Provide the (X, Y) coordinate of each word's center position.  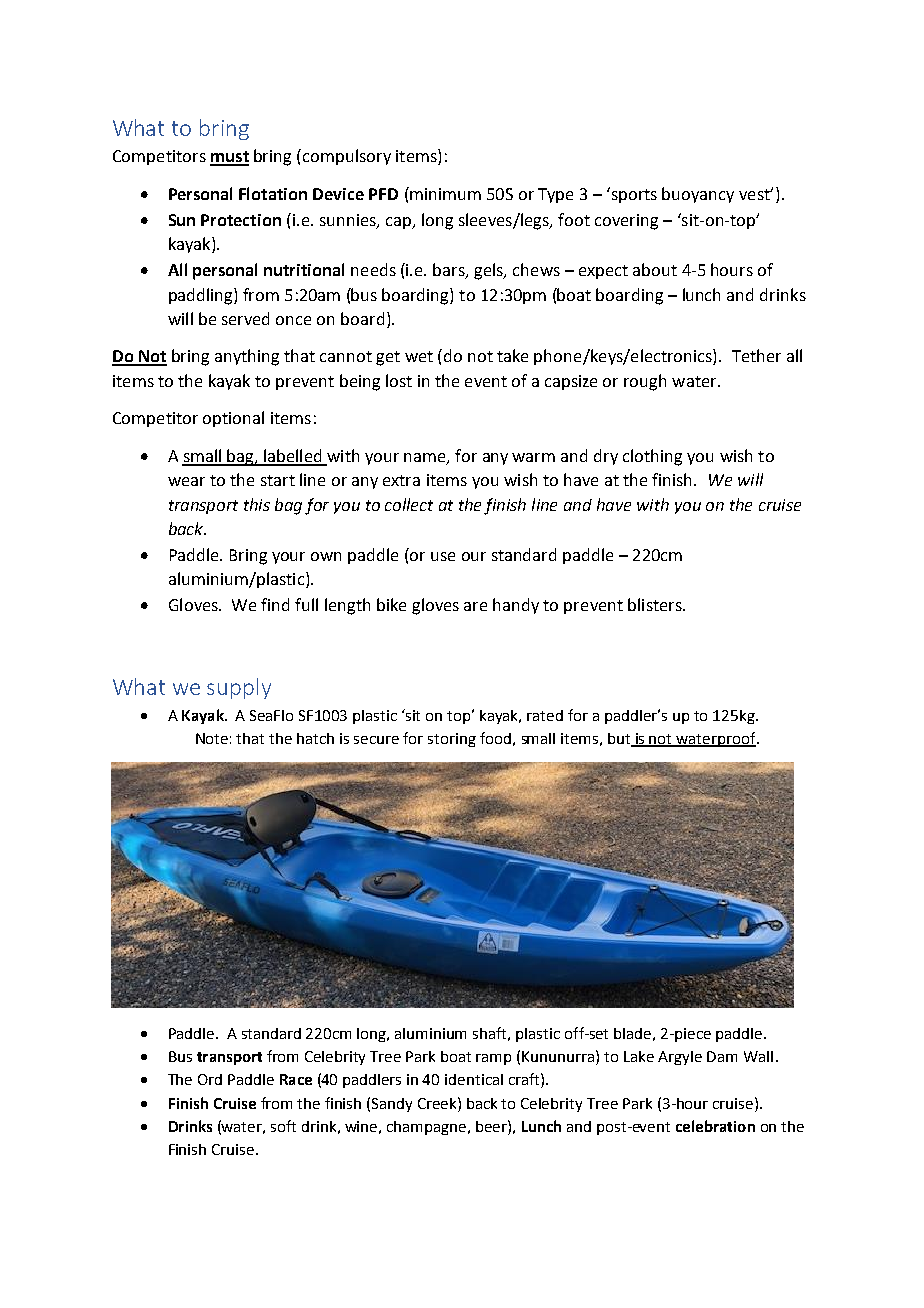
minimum (444, 193)
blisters (656, 604)
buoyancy (698, 195)
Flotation (273, 193)
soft (283, 1126)
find (275, 604)
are (475, 606)
